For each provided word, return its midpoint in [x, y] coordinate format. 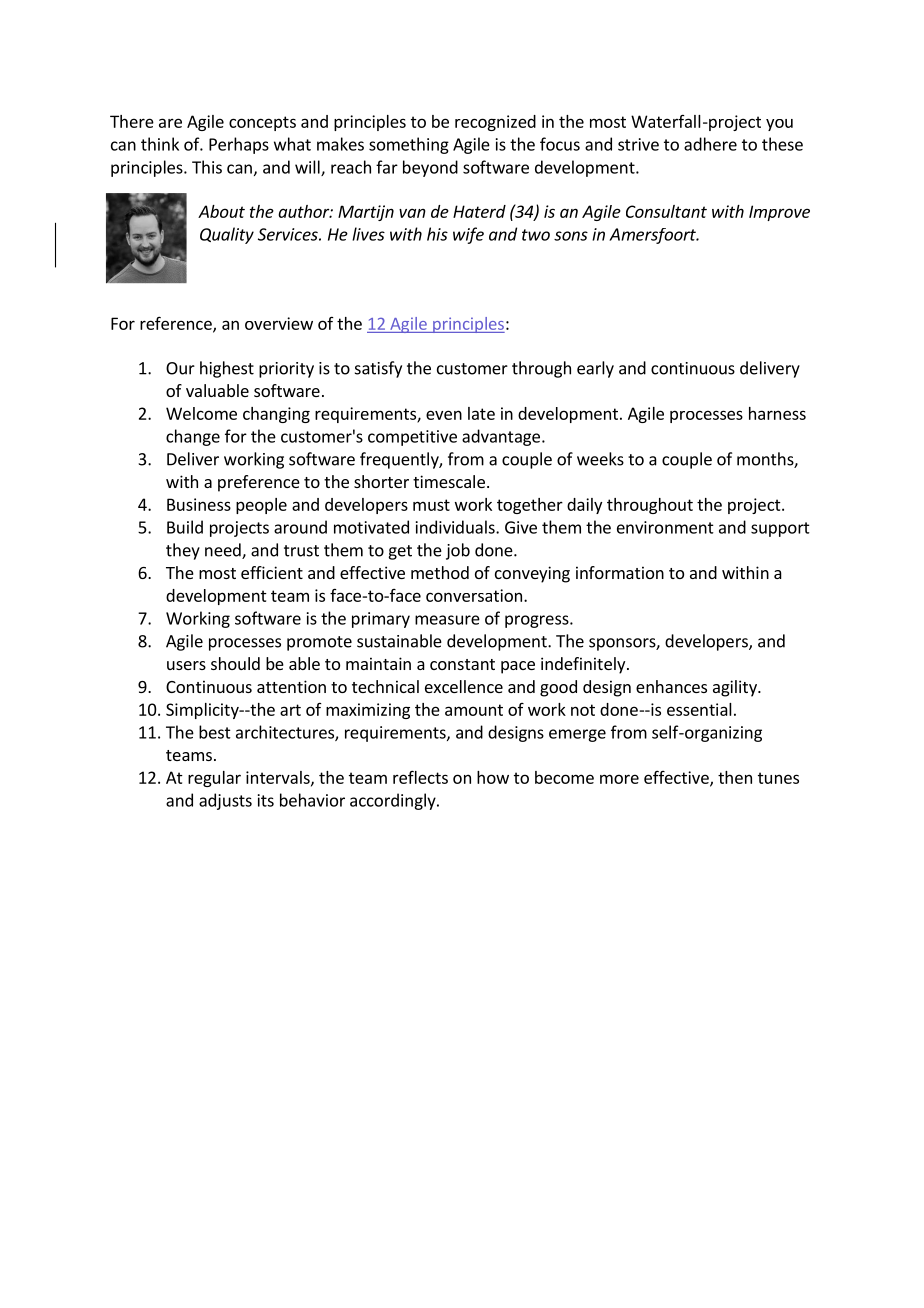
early [595, 369]
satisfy [378, 369]
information [620, 572]
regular [214, 779]
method [440, 572]
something [409, 145]
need [224, 551]
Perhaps [239, 145]
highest [227, 369]
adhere [710, 144]
